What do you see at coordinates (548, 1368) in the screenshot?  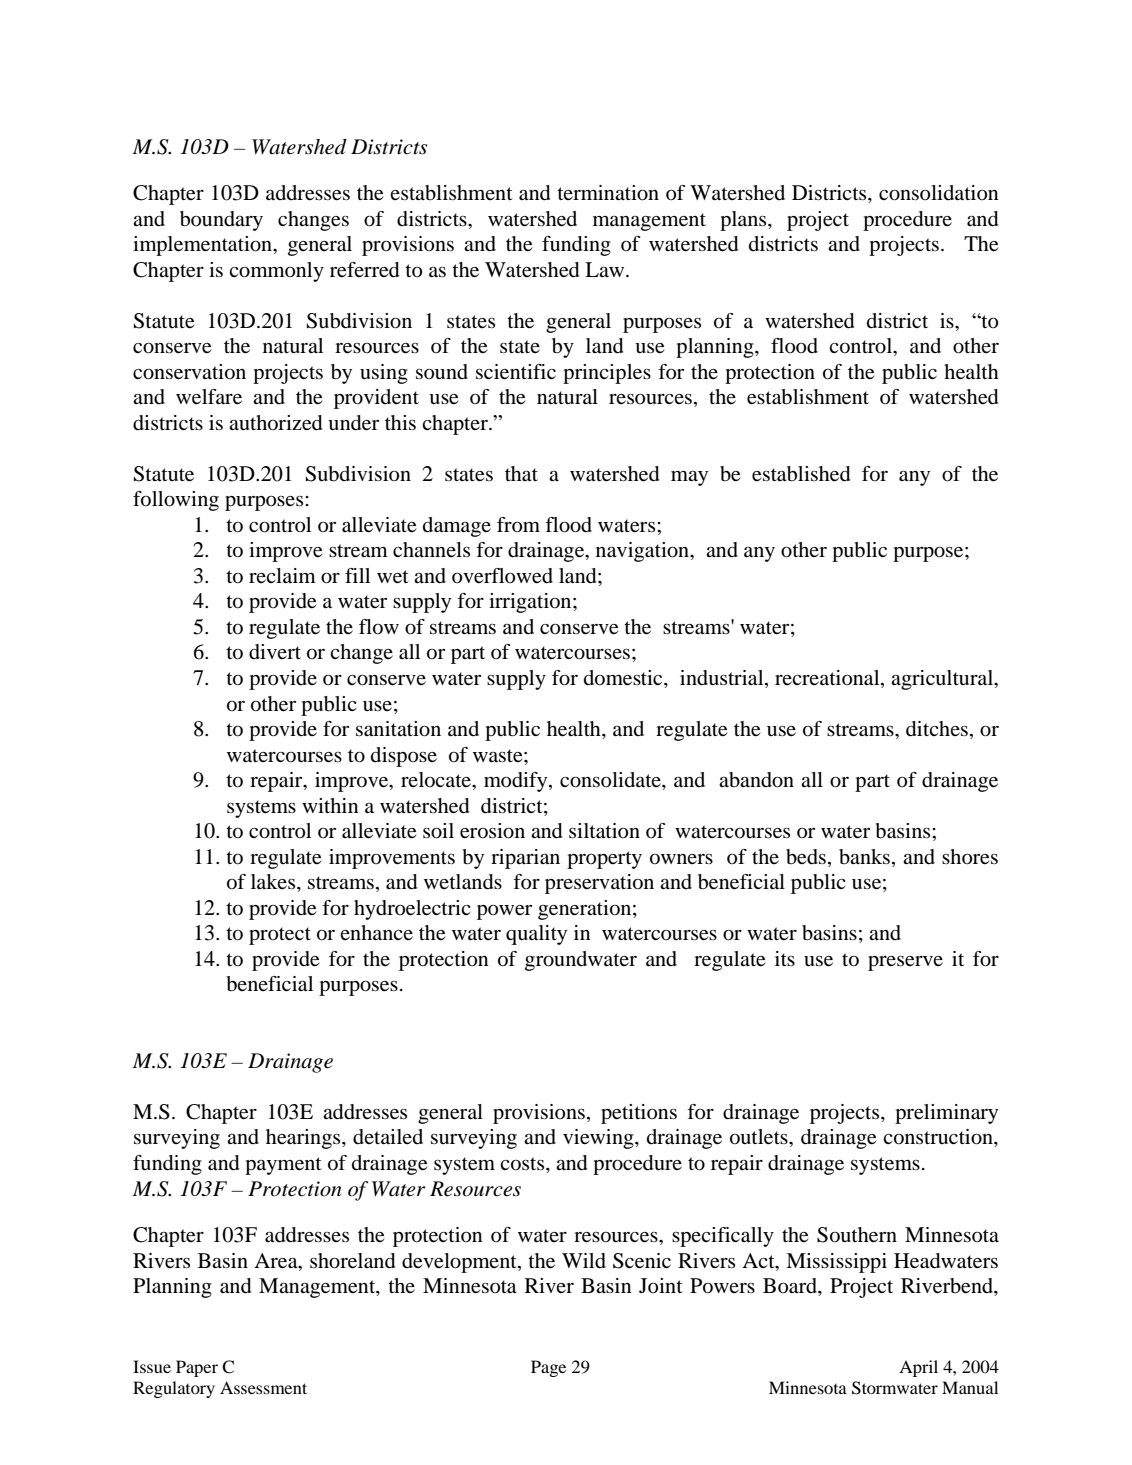 I see `Page` at bounding box center [548, 1368].
